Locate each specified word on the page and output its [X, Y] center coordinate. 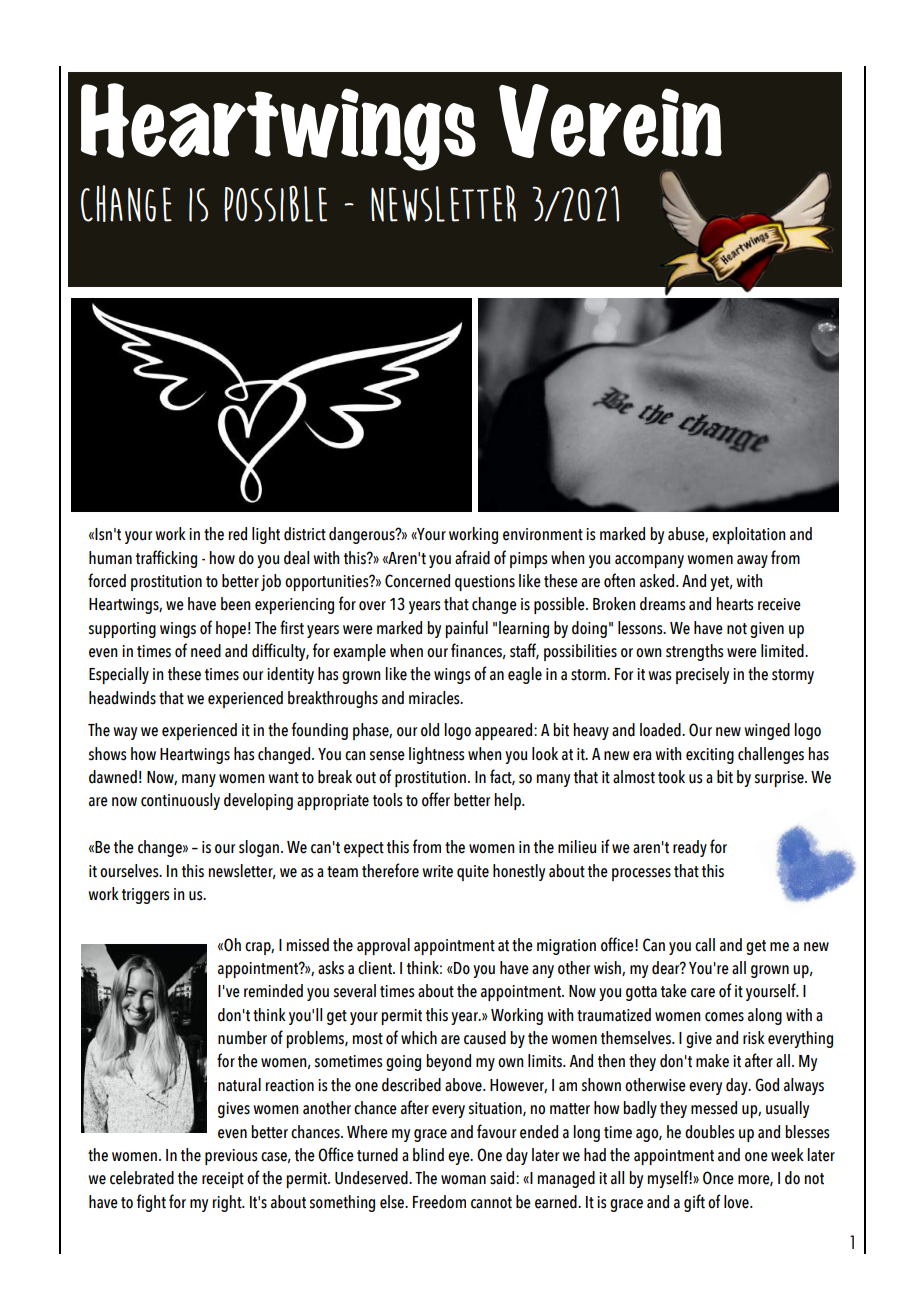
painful [466, 629]
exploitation [749, 535]
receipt [223, 1180]
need [206, 651]
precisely [702, 675]
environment [543, 534]
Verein [610, 121]
